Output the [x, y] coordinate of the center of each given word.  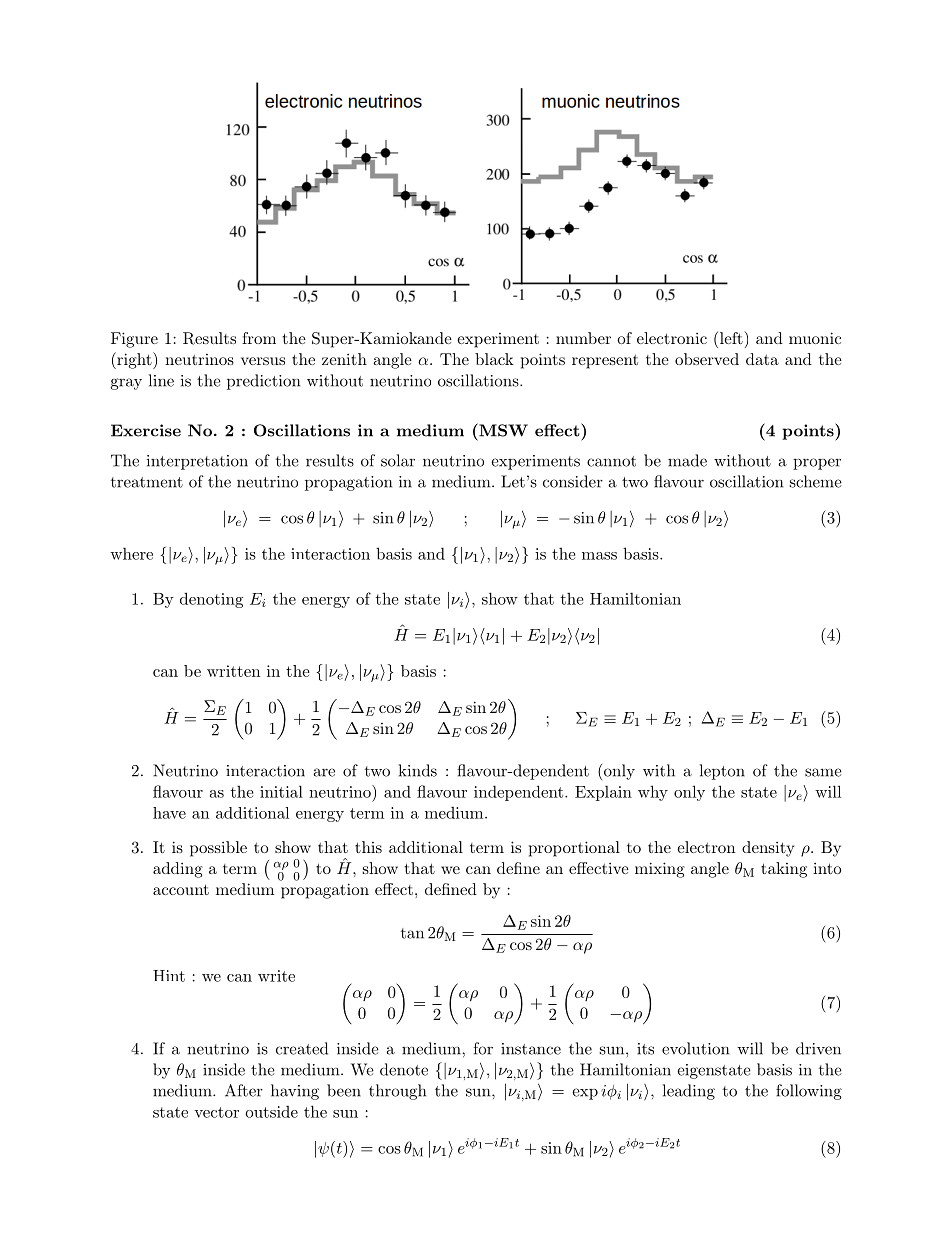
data [762, 359]
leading [689, 1092]
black [494, 359]
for [483, 1048]
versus [263, 361]
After [244, 1090]
